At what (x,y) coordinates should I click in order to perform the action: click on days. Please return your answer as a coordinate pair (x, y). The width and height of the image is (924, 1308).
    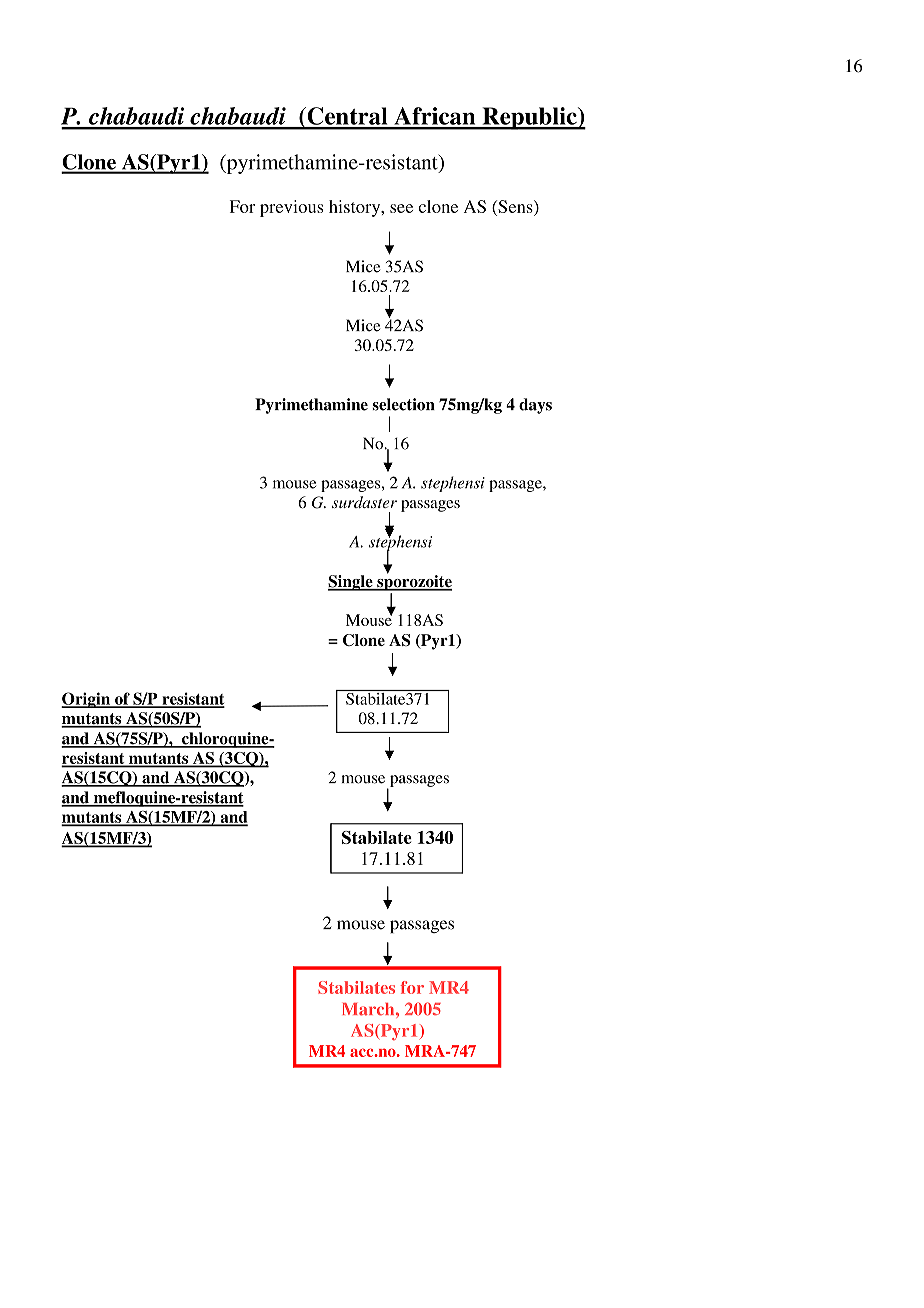
    Looking at the image, I should click on (535, 406).
